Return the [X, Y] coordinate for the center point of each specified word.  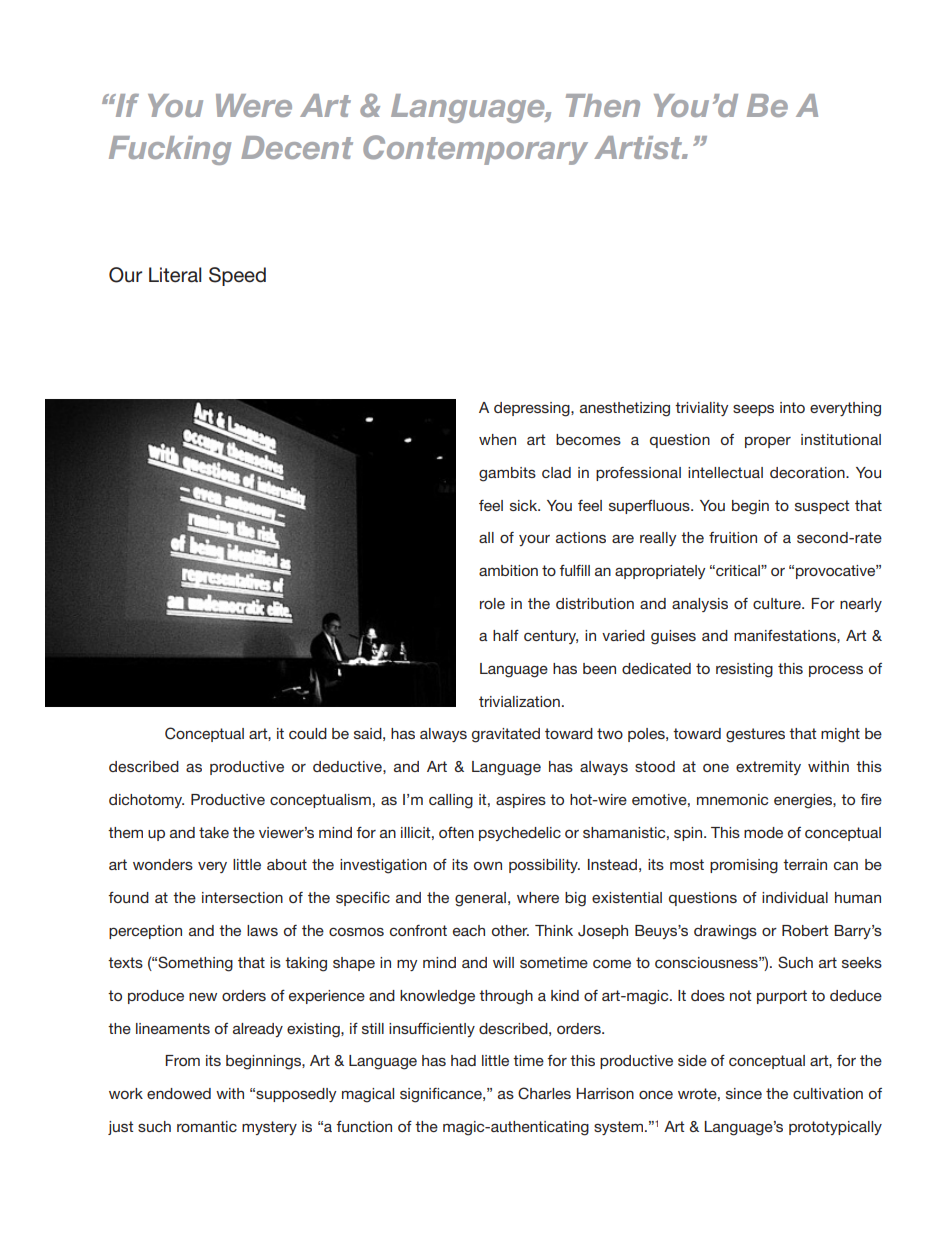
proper [768, 442]
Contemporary [475, 150]
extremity [768, 768]
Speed [237, 276]
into [792, 407]
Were [254, 105]
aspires [521, 801]
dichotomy [146, 801]
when [497, 439]
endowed [179, 1093]
